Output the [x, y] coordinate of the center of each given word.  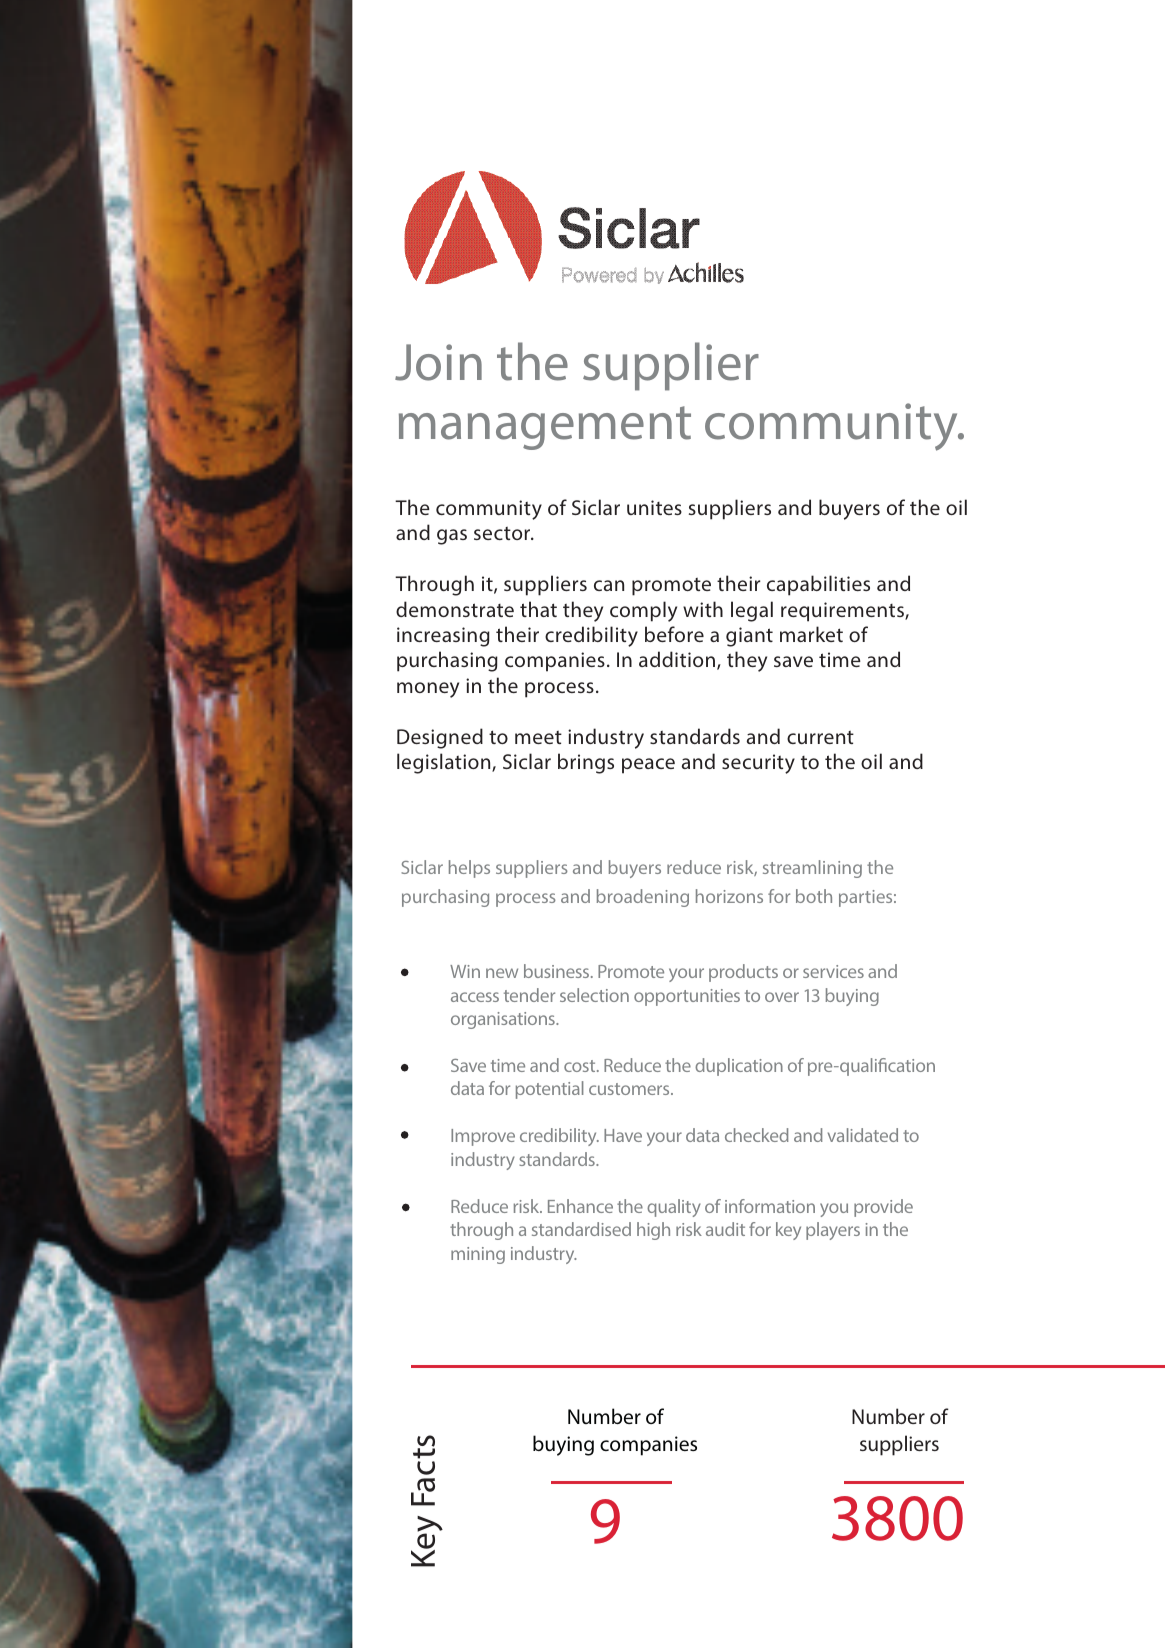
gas [452, 537]
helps [469, 869]
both [814, 896]
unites [654, 507]
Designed [440, 738]
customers [630, 1089]
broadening [643, 898]
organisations [504, 1020]
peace [648, 766]
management [545, 428]
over [782, 997]
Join [438, 362]
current [820, 737]
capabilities [818, 585]
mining [478, 1255]
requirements [843, 612]
